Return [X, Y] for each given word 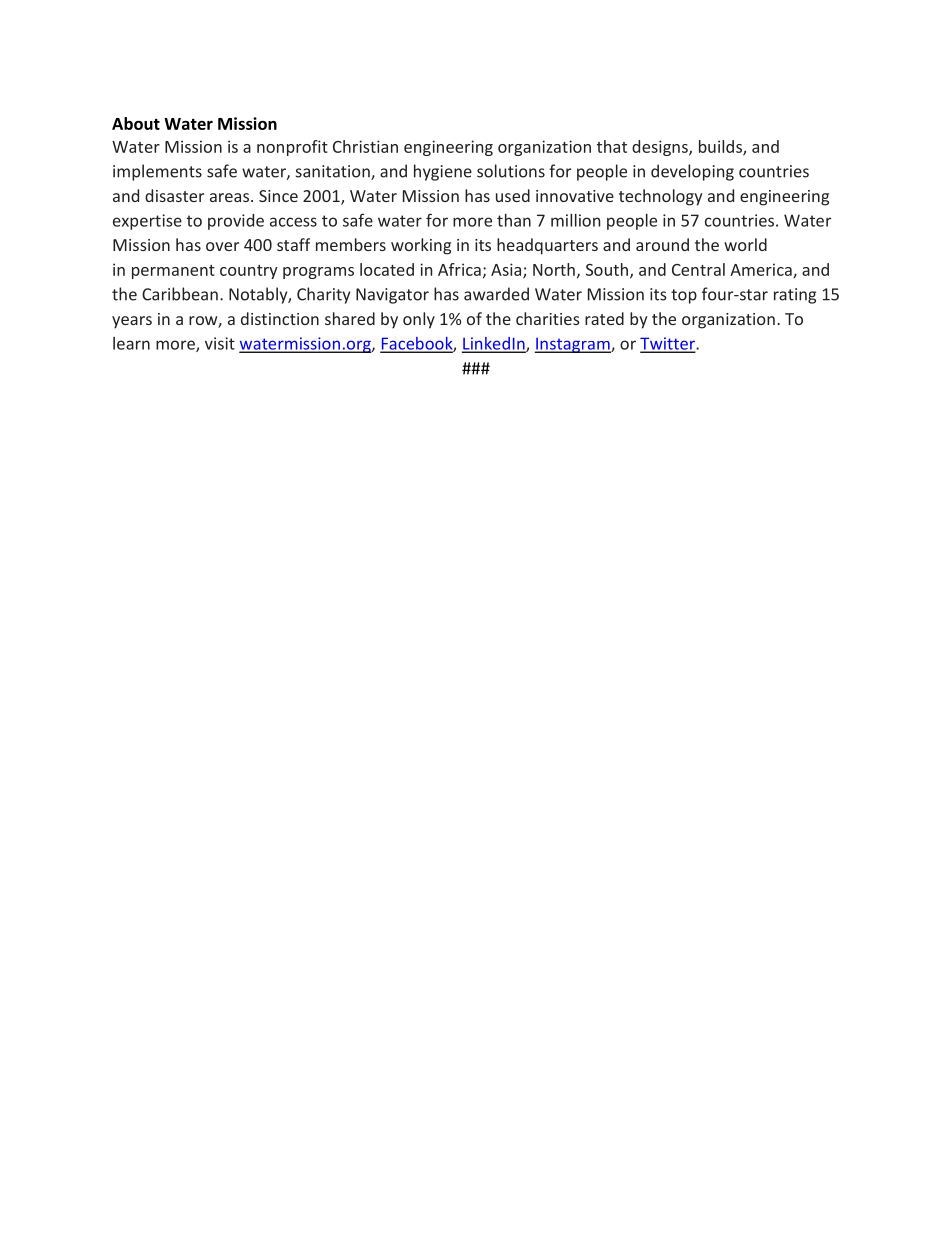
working [421, 246]
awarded [496, 294]
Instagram [573, 345]
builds [721, 147]
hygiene [443, 172]
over [222, 246]
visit [220, 343]
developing [692, 172]
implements [157, 172]
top [684, 296]
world [745, 244]
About [136, 123]
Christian [365, 146]
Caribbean [180, 294]
